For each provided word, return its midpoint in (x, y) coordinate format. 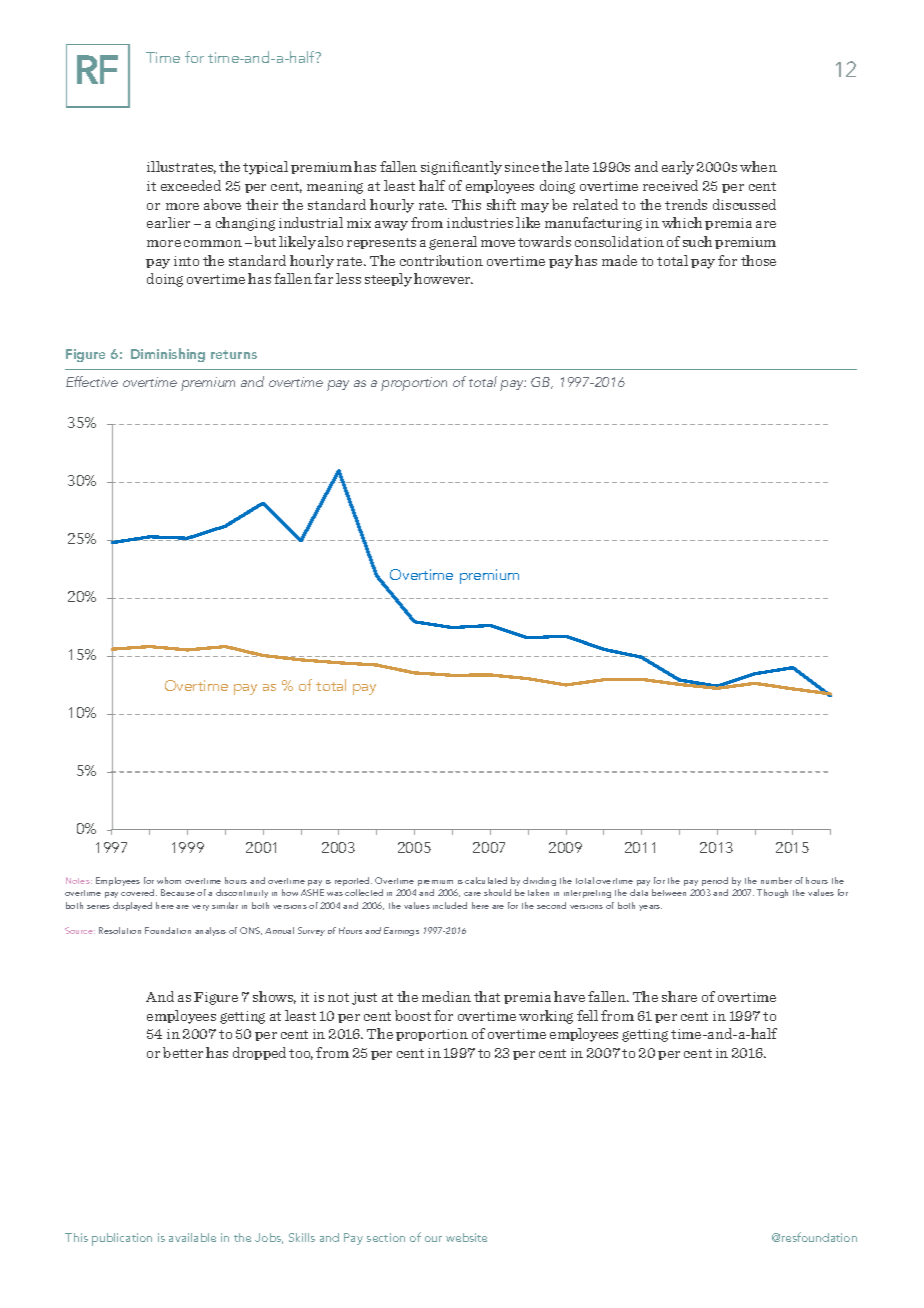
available (192, 1237)
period (715, 883)
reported (353, 883)
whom (169, 880)
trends (686, 204)
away (391, 226)
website (466, 1237)
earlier (168, 222)
